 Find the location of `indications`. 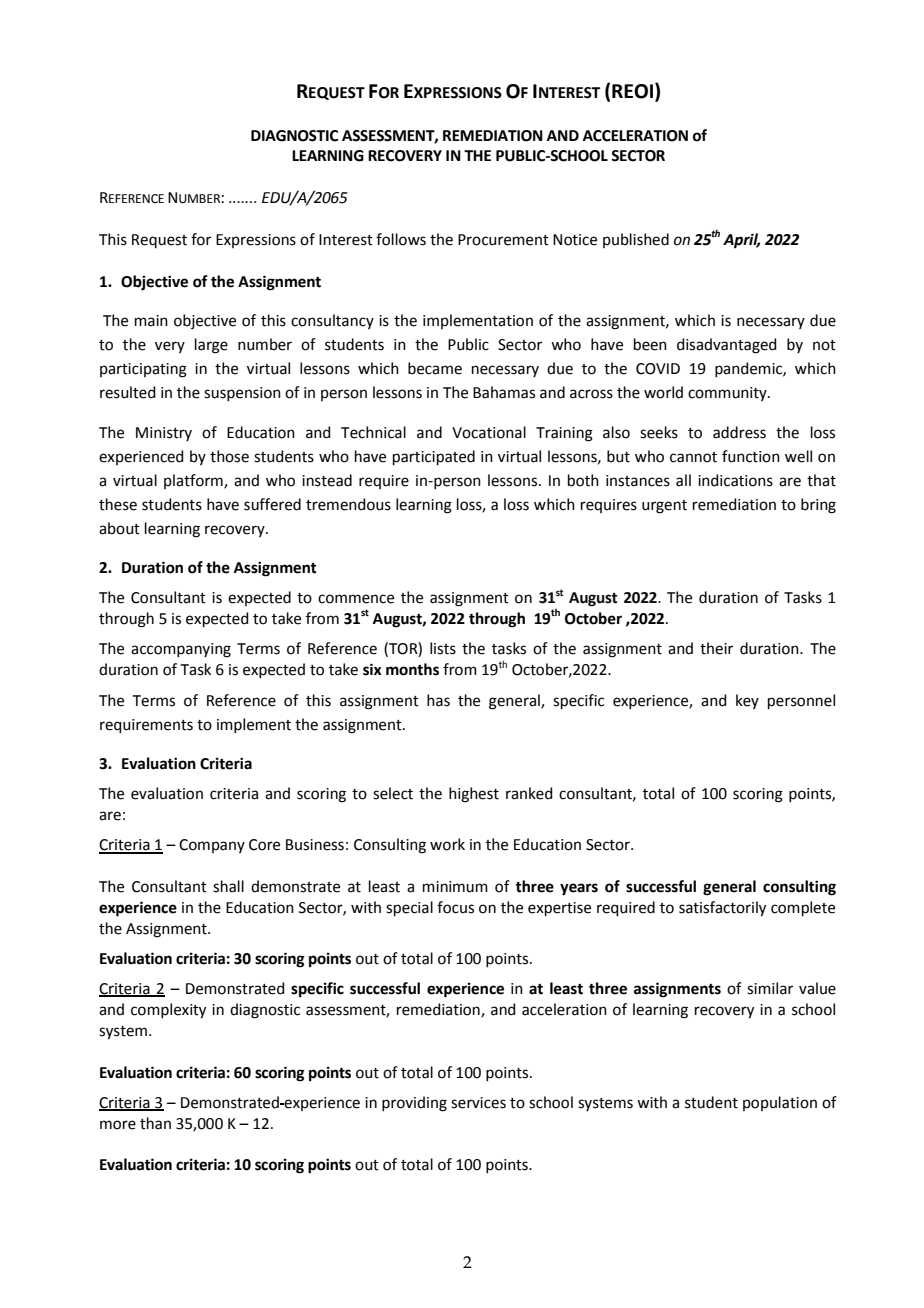

indications is located at coordinates (735, 480).
